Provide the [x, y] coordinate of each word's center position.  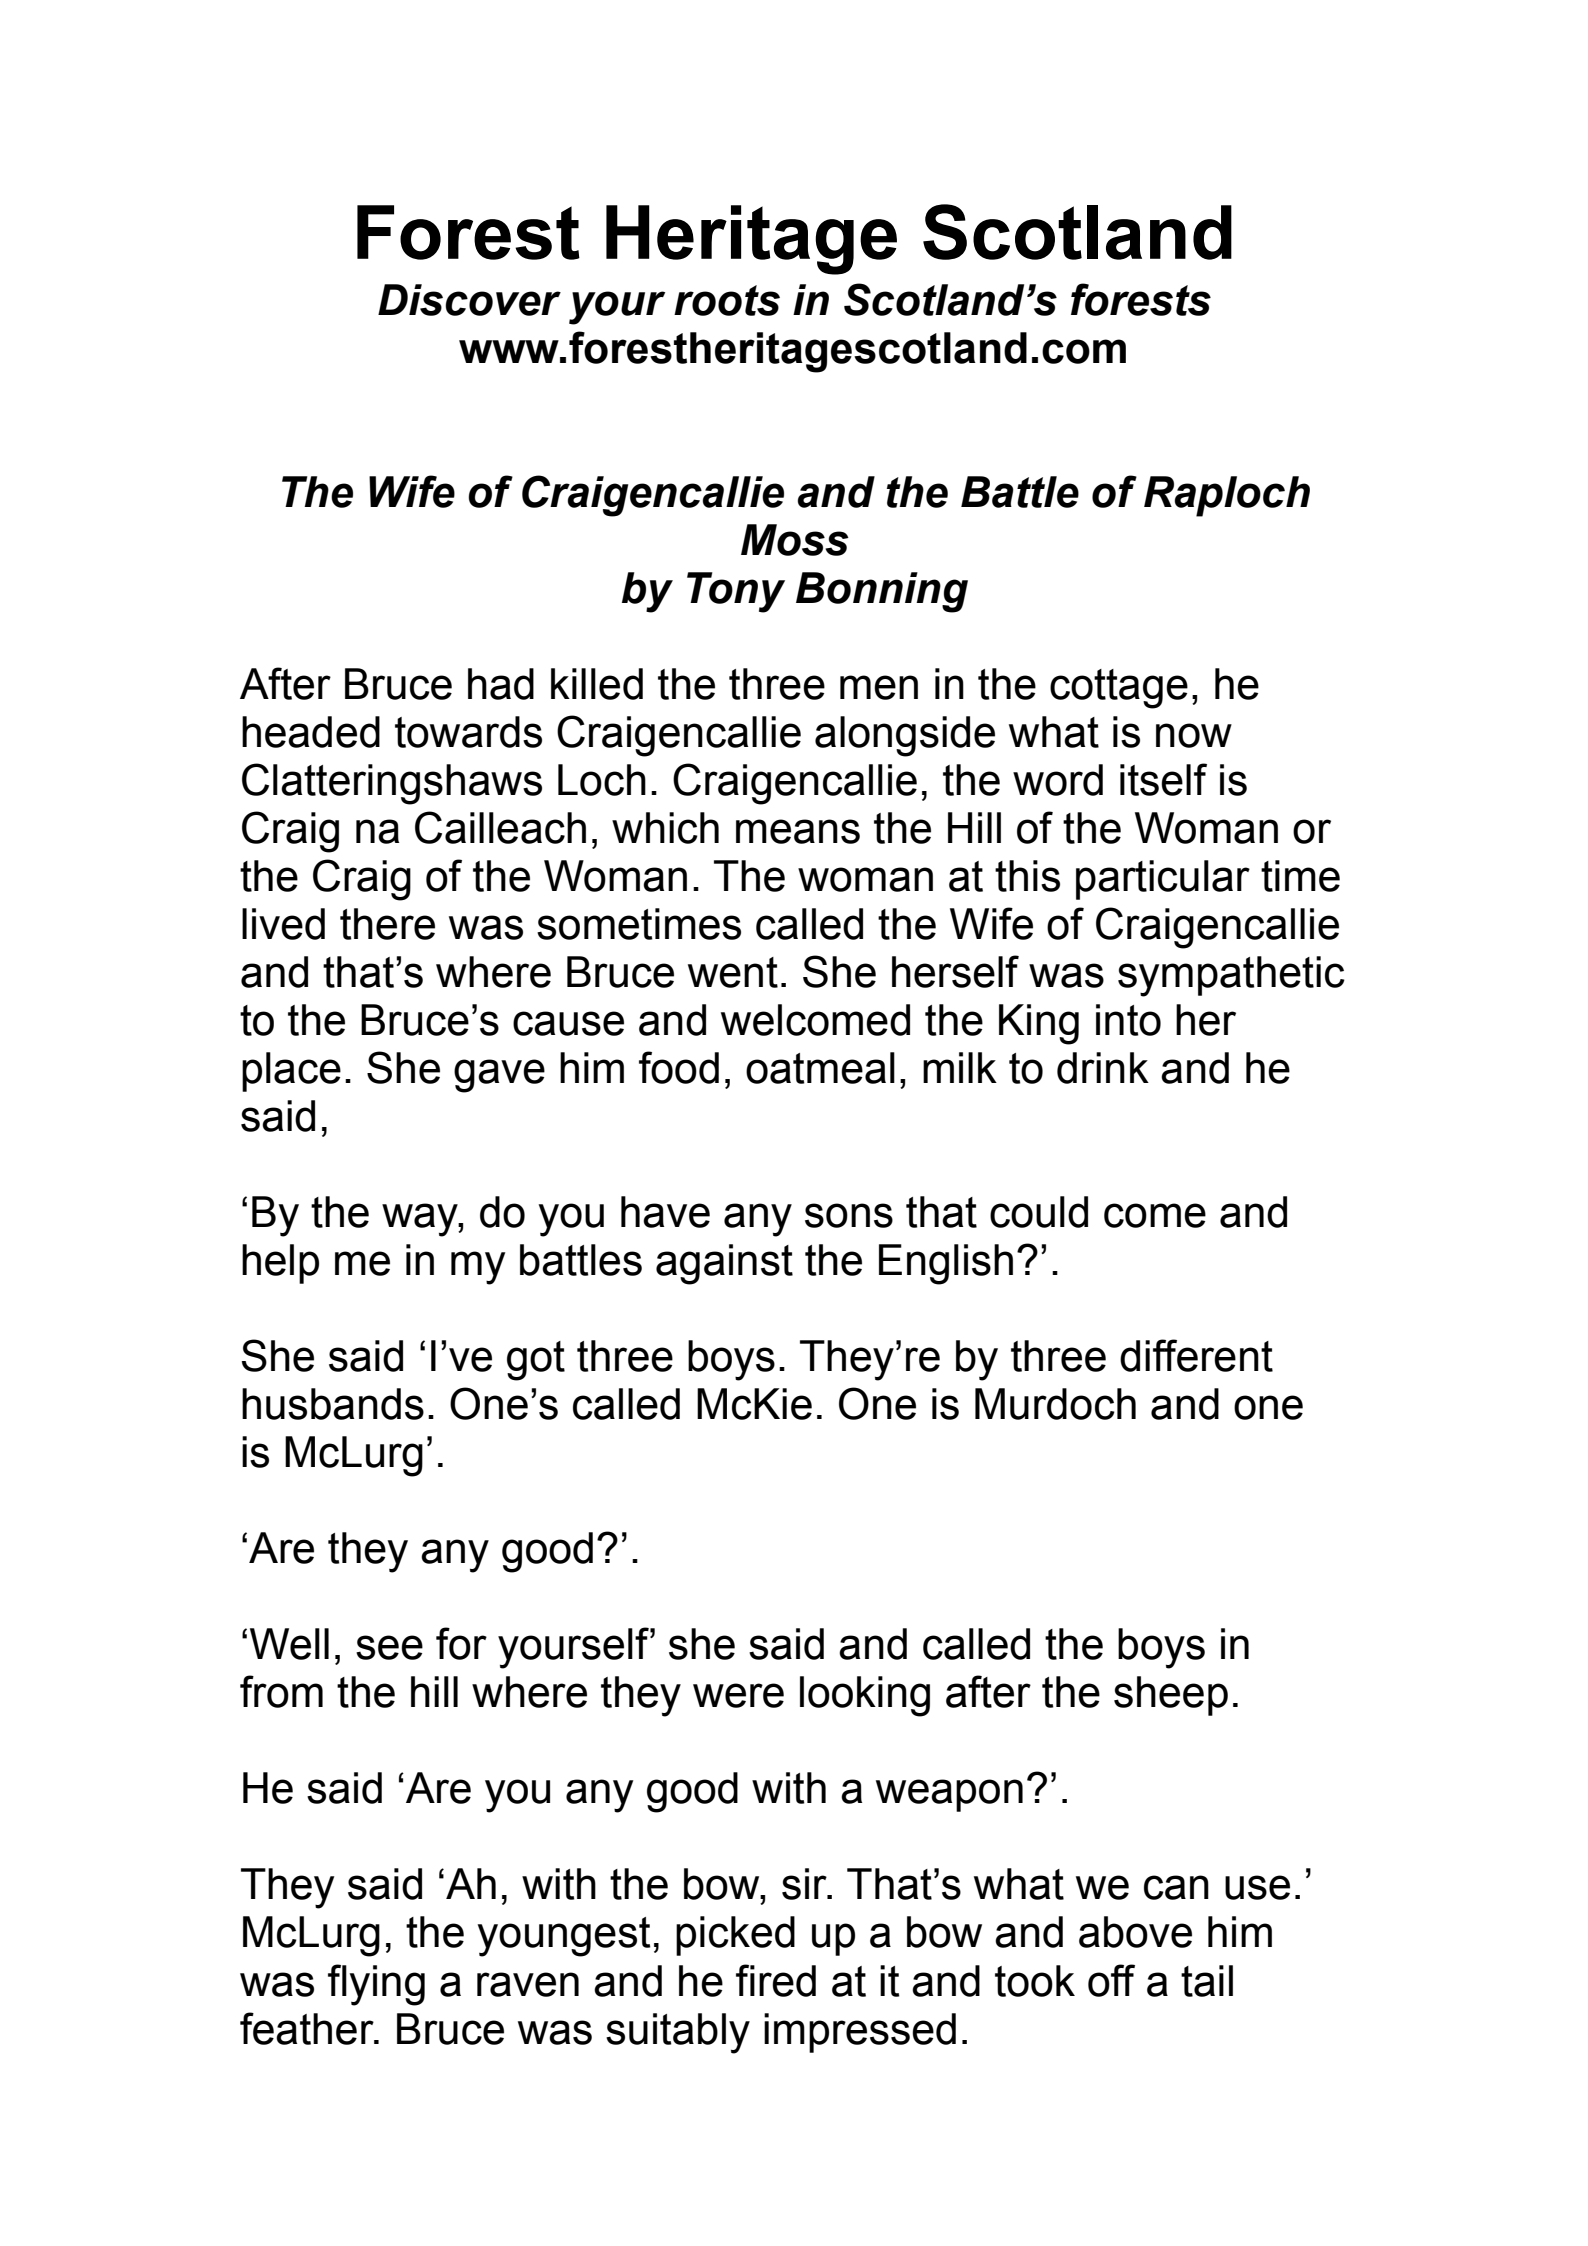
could [1039, 1212]
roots [727, 300]
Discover [469, 300]
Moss [795, 540]
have [665, 1212]
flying [376, 1985]
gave [499, 1076]
